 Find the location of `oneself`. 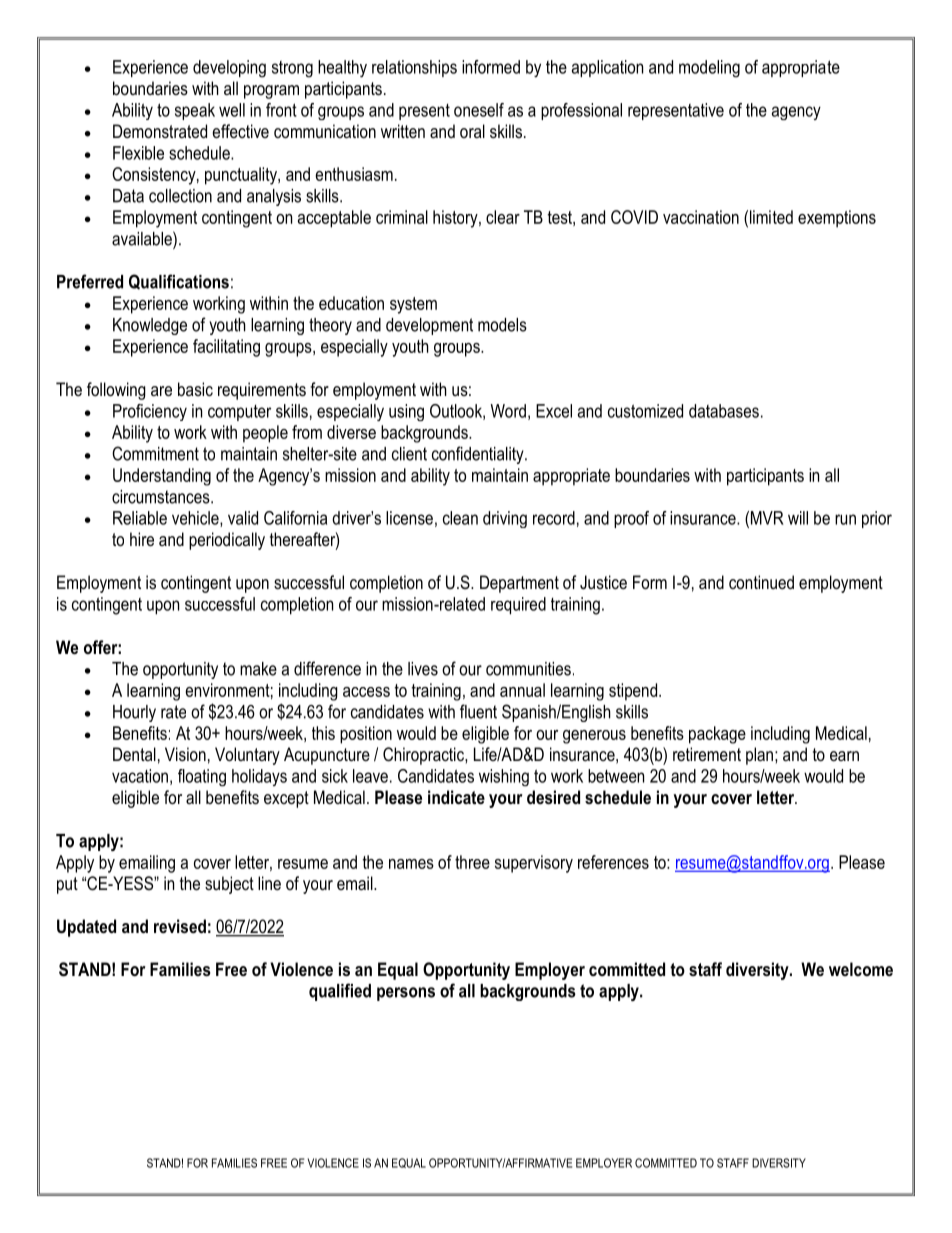

oneself is located at coordinates (479, 110).
